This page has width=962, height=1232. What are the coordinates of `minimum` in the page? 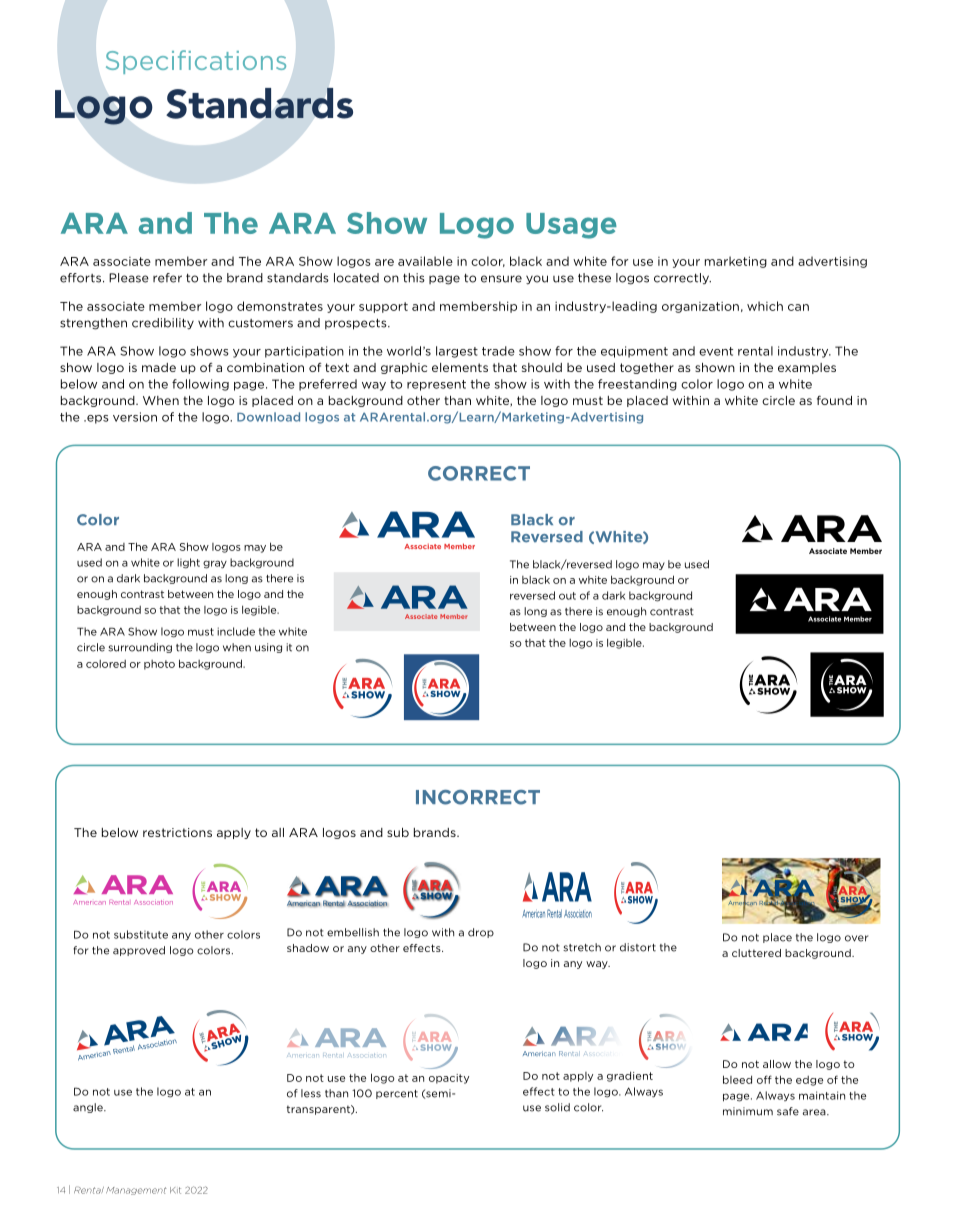 It's located at (748, 1111).
